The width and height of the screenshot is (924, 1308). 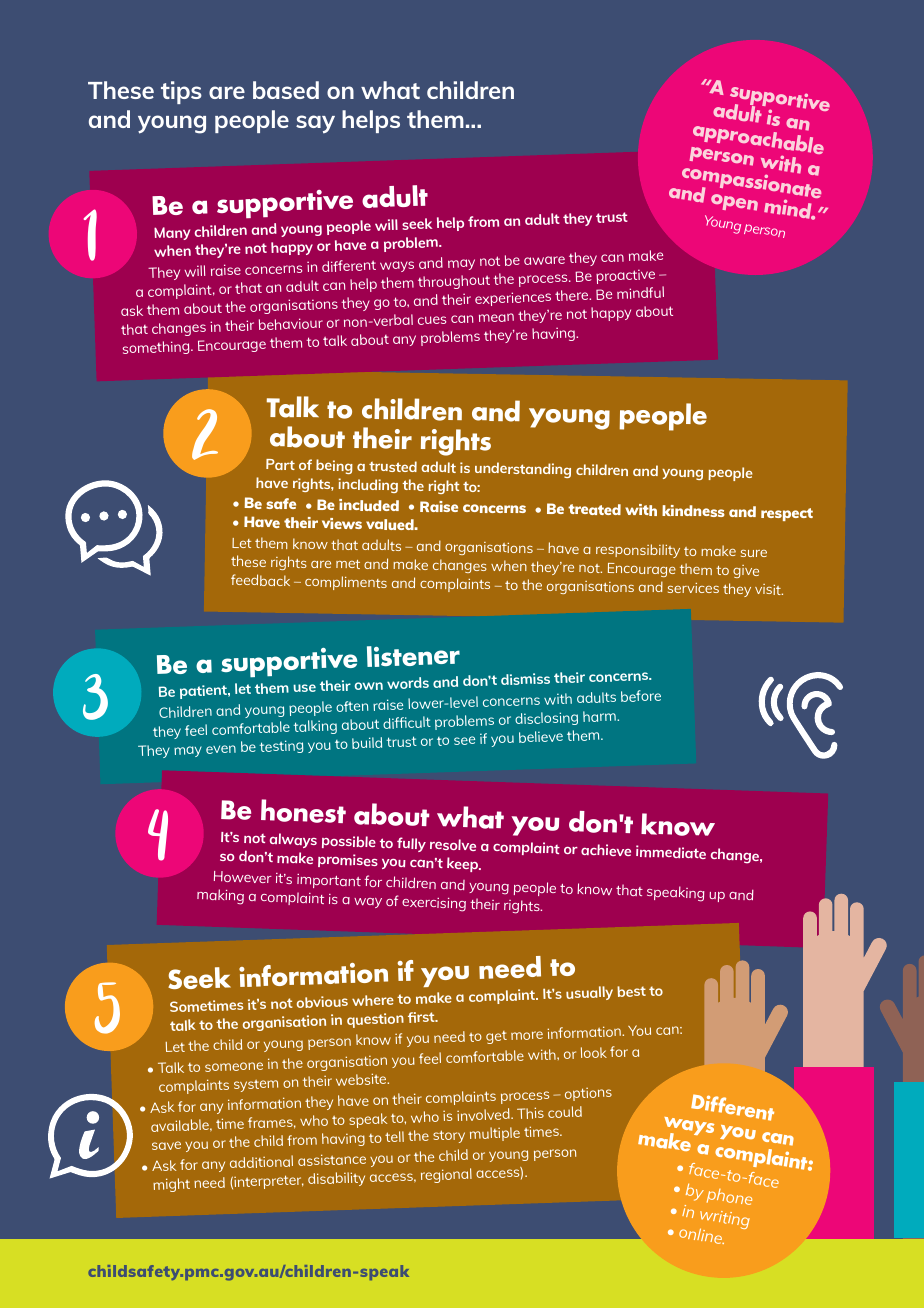 What do you see at coordinates (693, 511) in the screenshot?
I see `kindness` at bounding box center [693, 511].
